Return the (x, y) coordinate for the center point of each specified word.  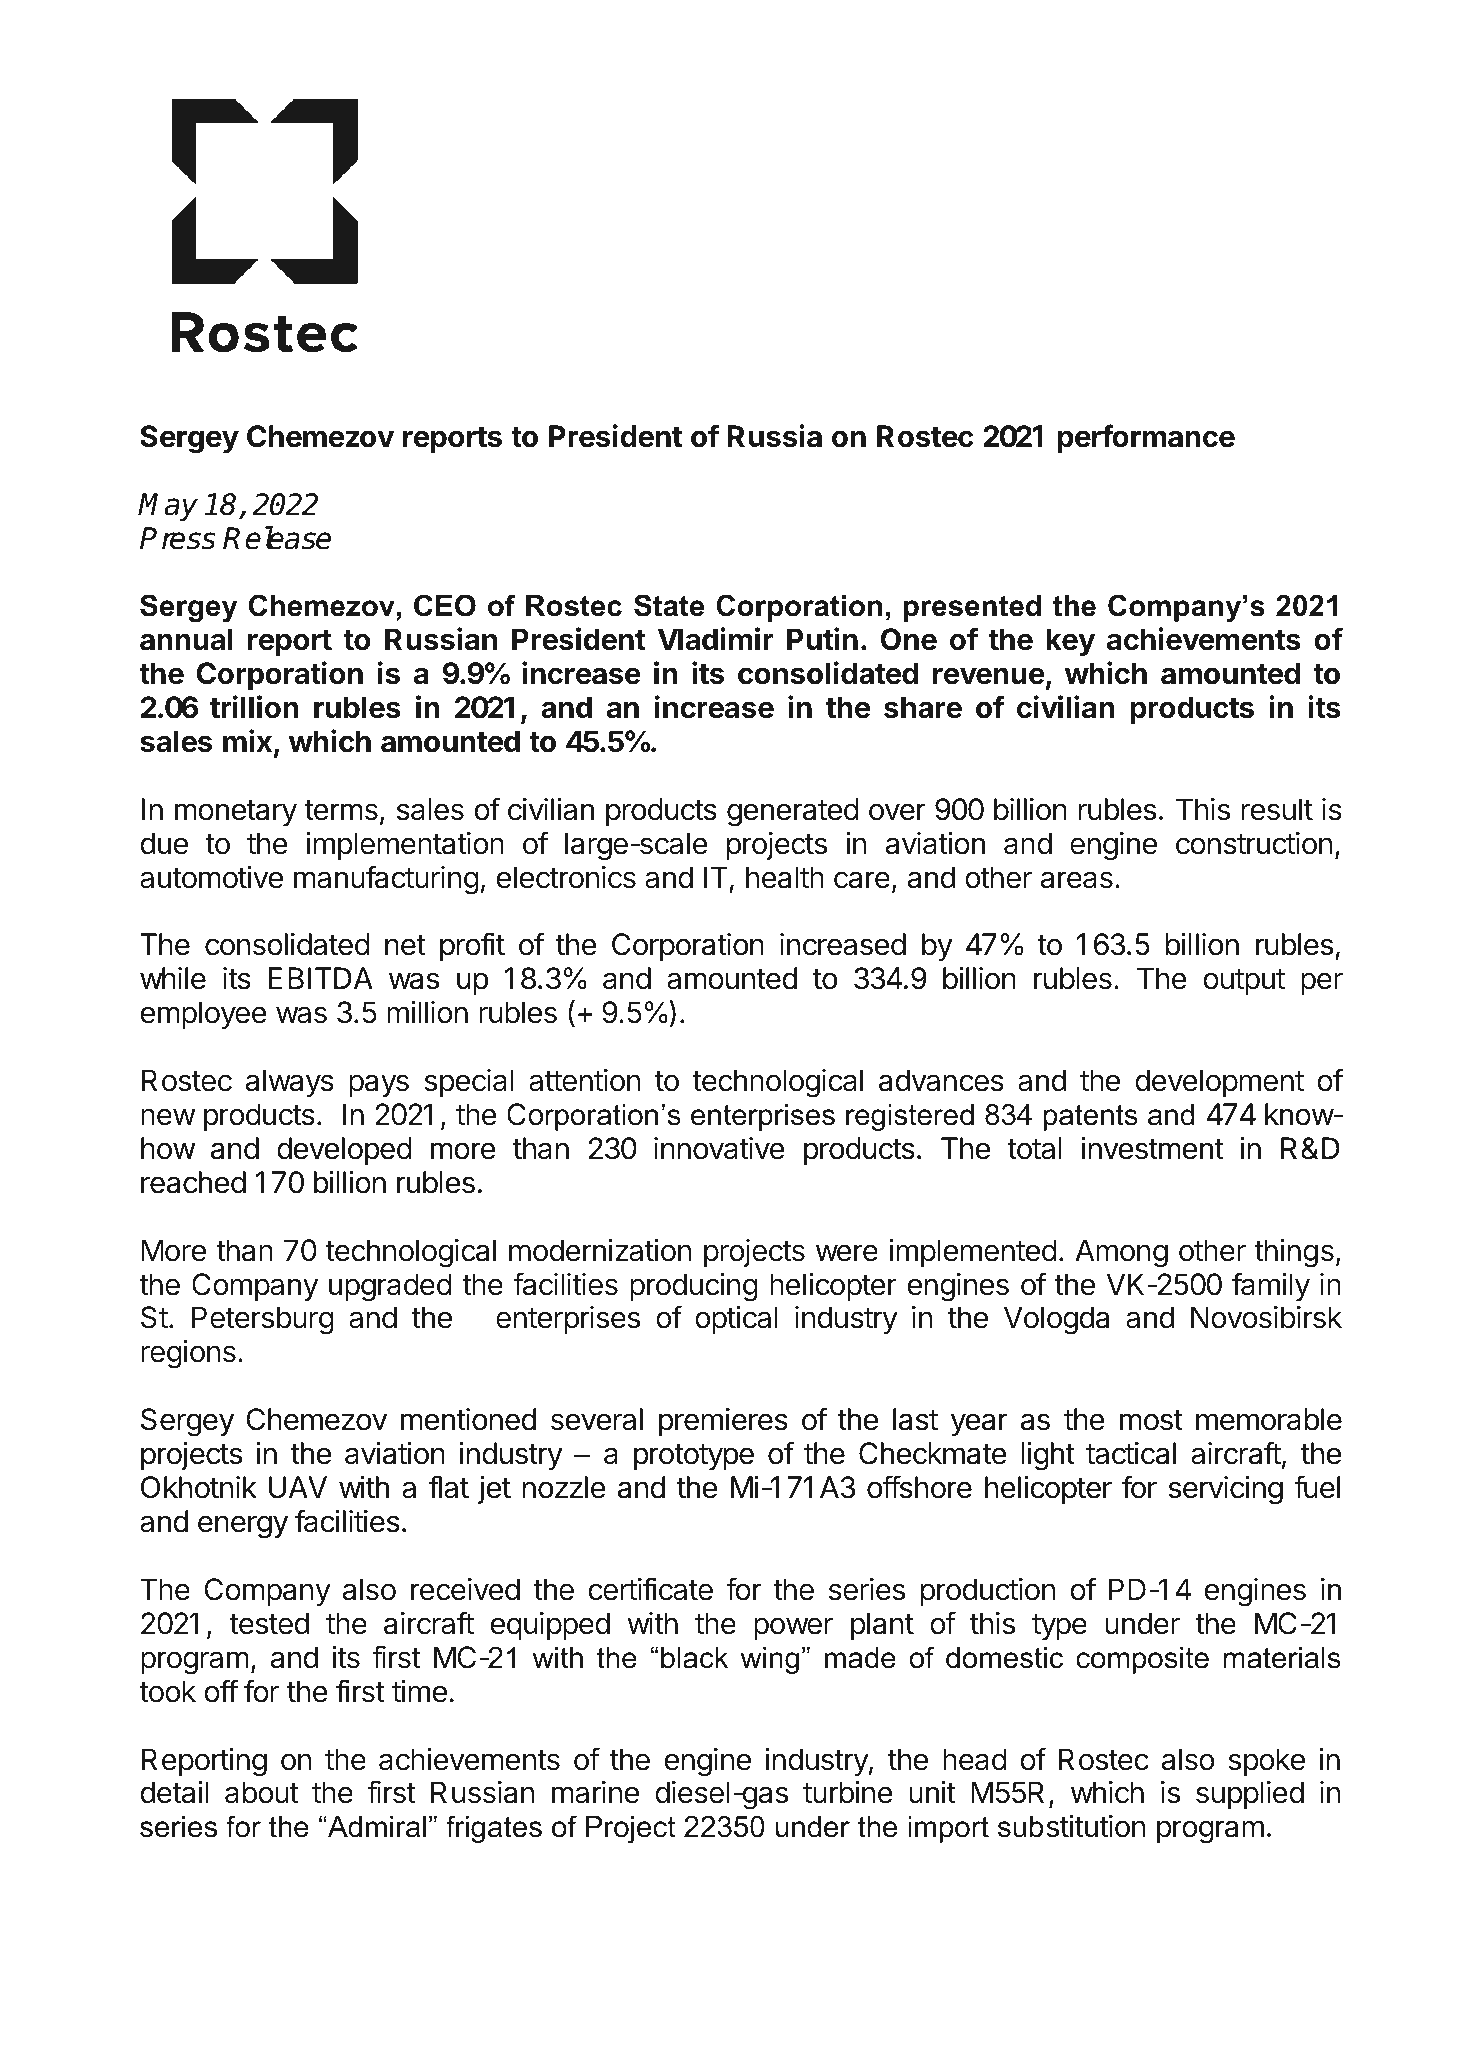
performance (1146, 438)
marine (595, 1792)
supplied (1250, 1795)
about (262, 1792)
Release (277, 538)
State (669, 605)
